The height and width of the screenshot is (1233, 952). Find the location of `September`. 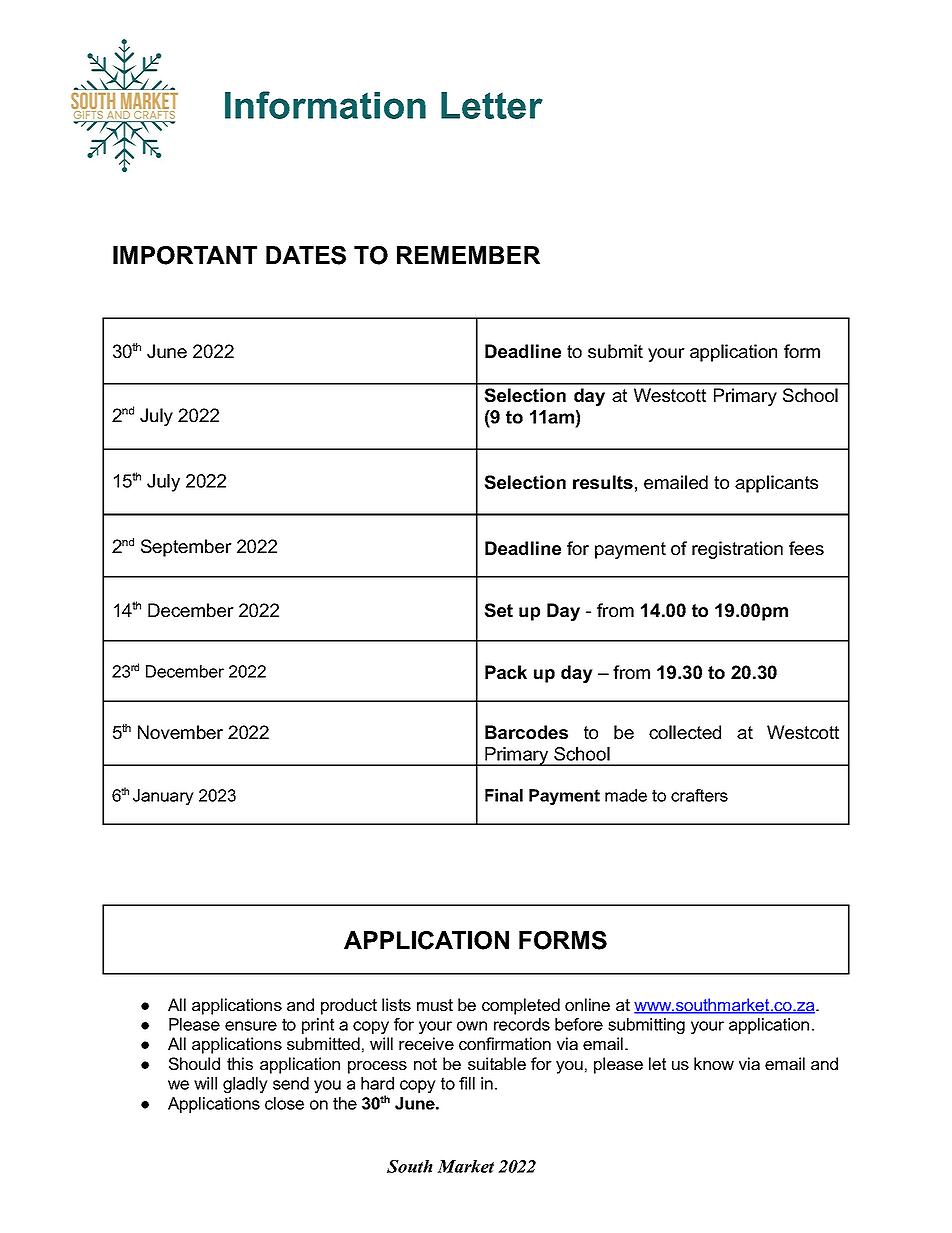

September is located at coordinates (186, 548).
